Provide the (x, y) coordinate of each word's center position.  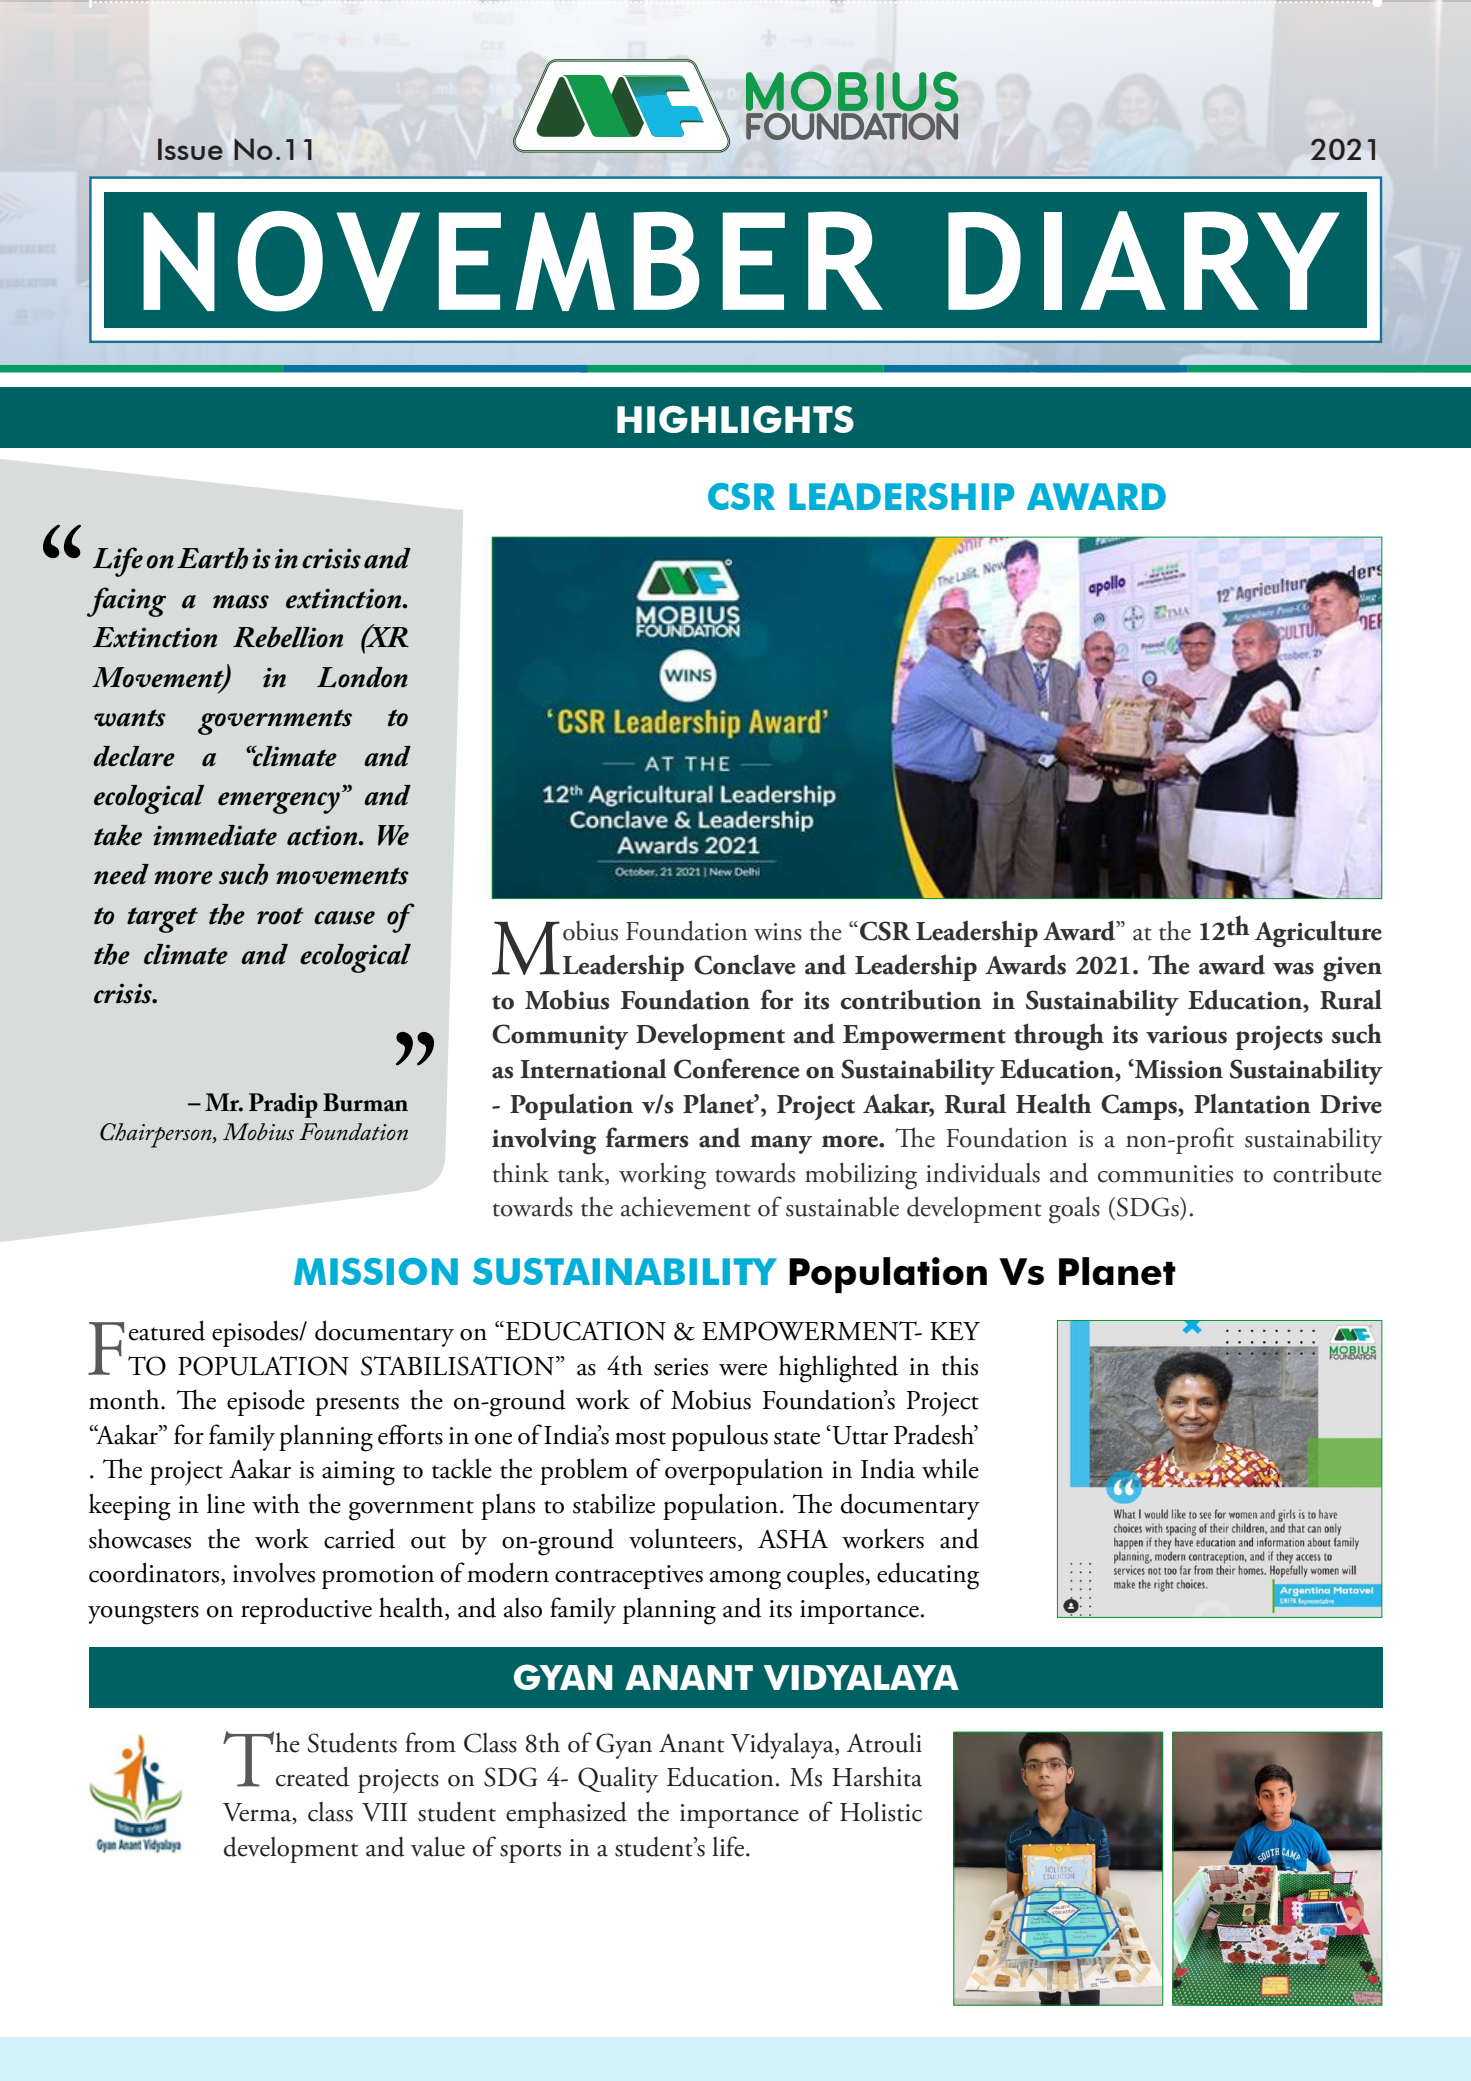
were (743, 1369)
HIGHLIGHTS (735, 419)
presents (357, 1406)
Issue (190, 149)
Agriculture (1318, 934)
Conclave (744, 964)
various (1186, 1034)
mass (241, 602)
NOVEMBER (513, 261)
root (280, 916)
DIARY (1144, 260)
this (960, 1366)
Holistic (881, 1811)
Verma (258, 1813)
